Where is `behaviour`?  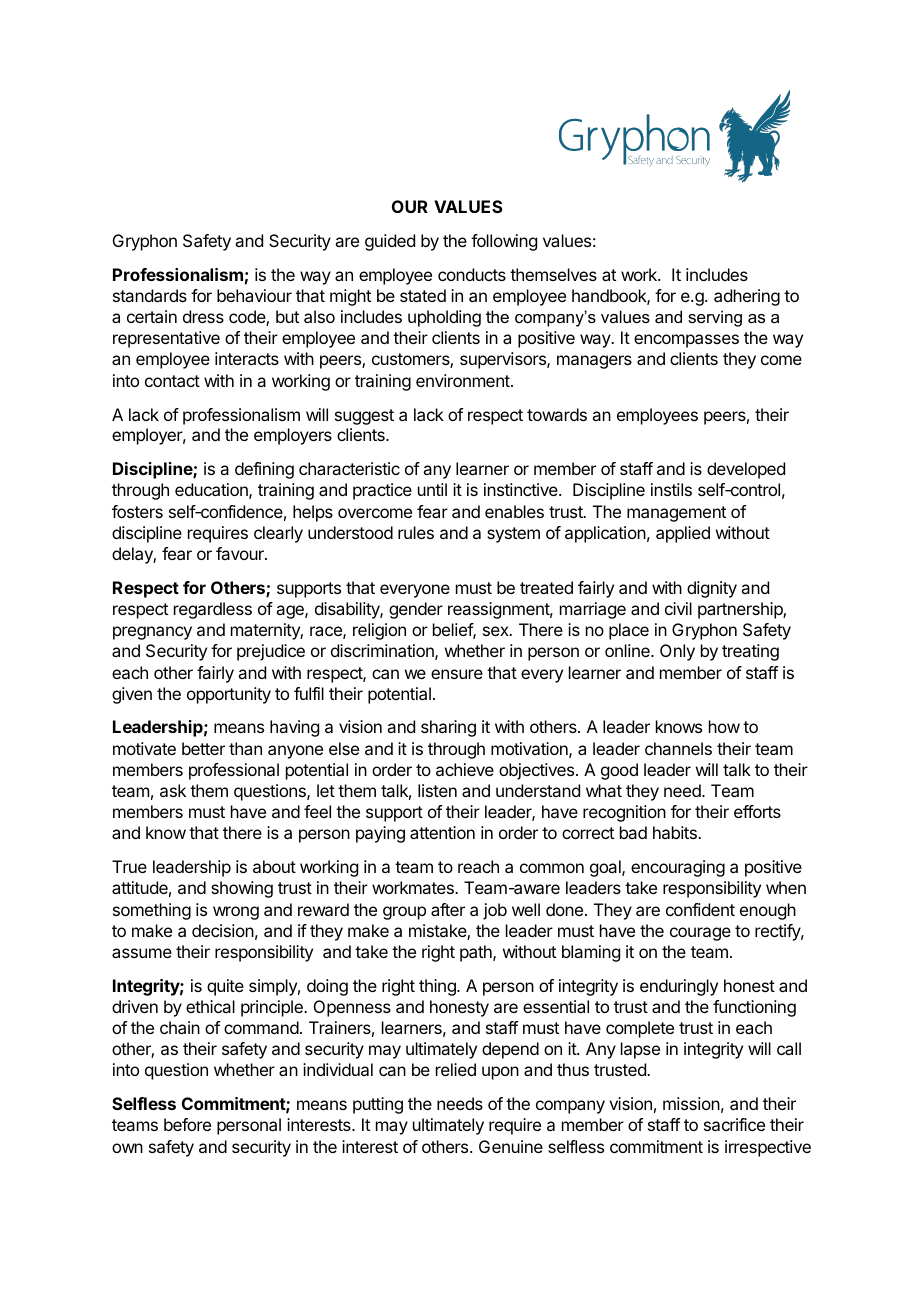 behaviour is located at coordinates (254, 295).
